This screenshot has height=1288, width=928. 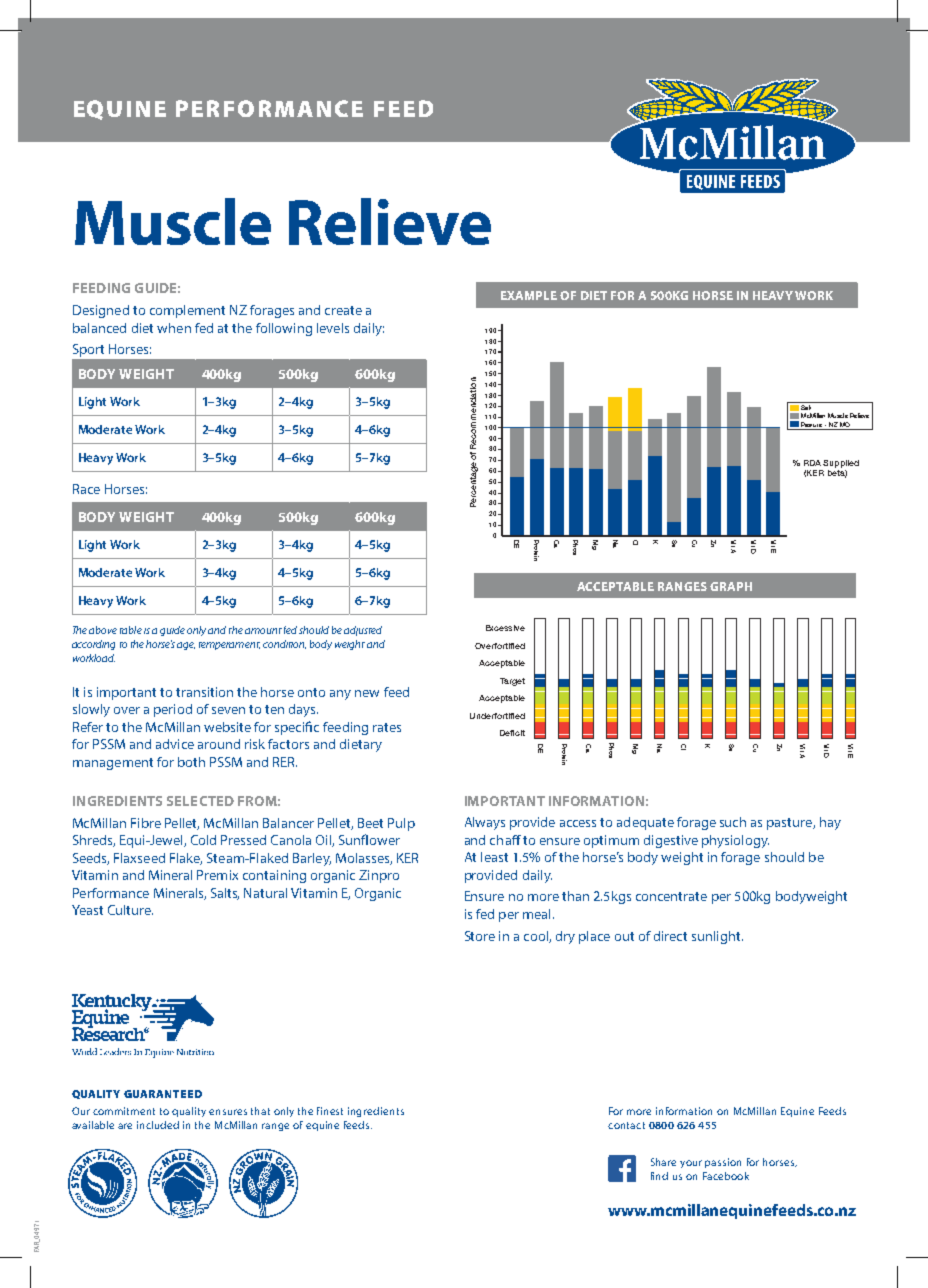 I want to click on Flaxseed, so click(x=139, y=858).
